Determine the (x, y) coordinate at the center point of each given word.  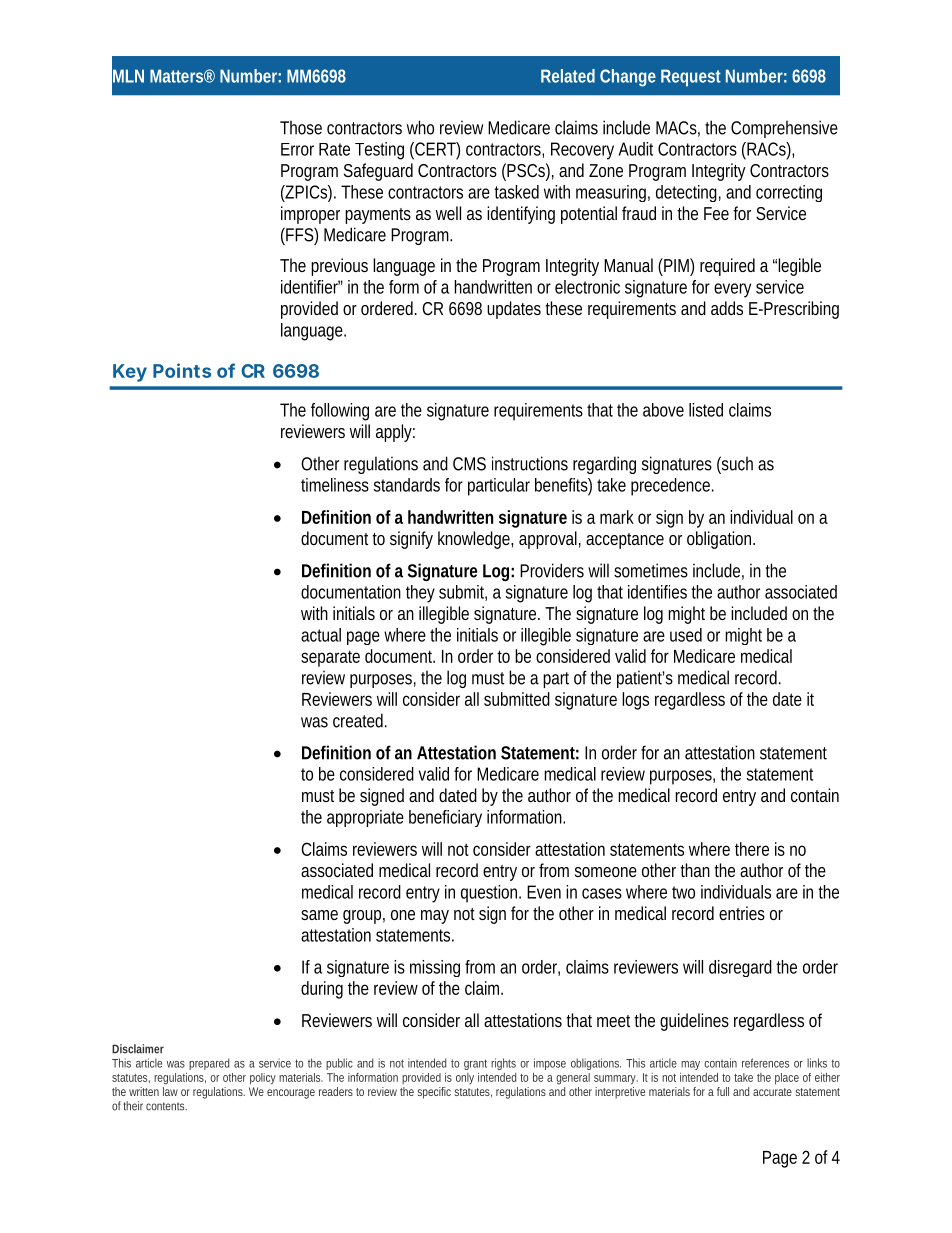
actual (321, 635)
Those (301, 127)
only (465, 1078)
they (420, 594)
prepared (209, 1064)
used (686, 635)
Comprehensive (784, 129)
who (420, 127)
